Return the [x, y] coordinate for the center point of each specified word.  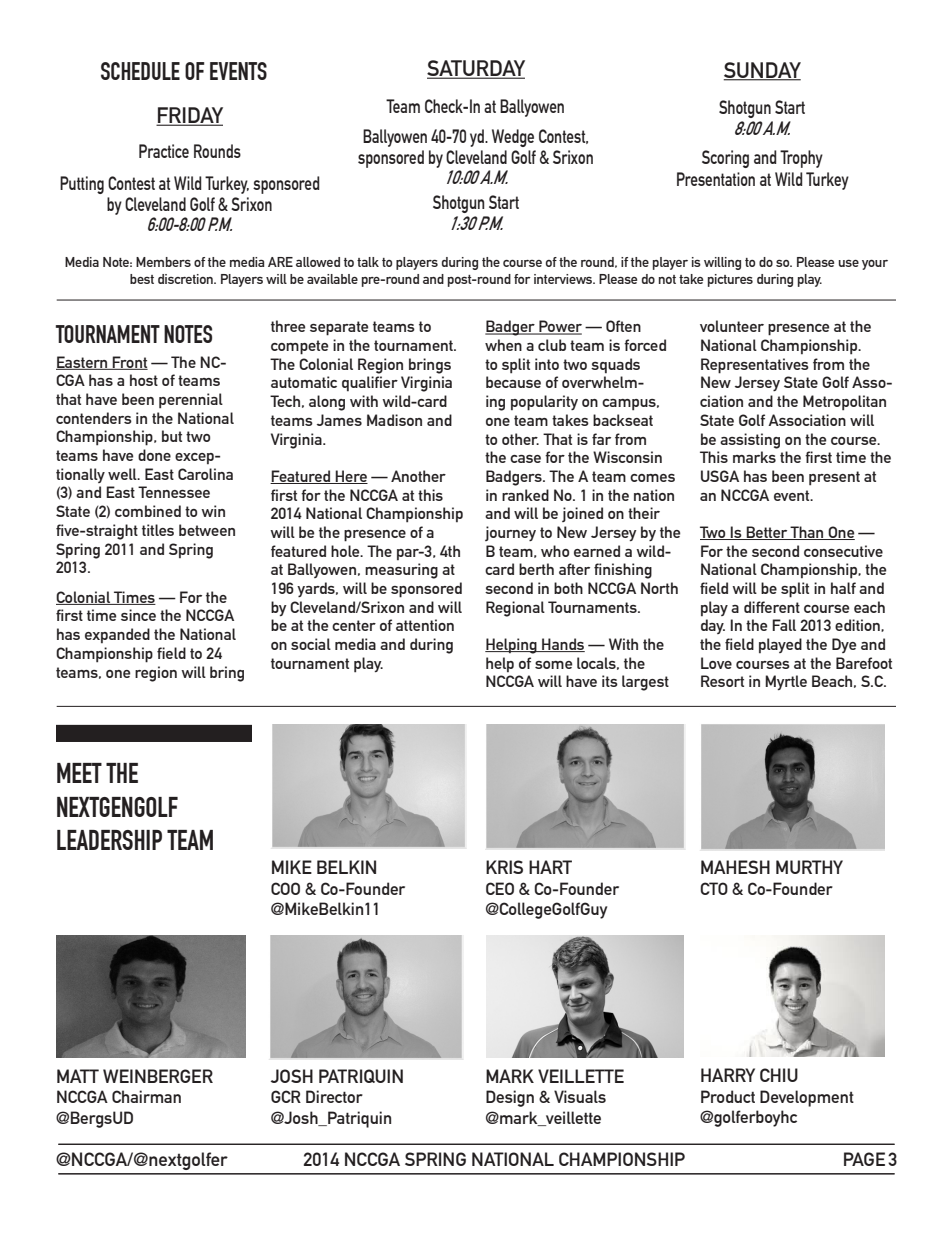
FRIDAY [189, 116]
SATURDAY [476, 69]
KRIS [504, 867]
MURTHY [809, 867]
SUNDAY [762, 71]
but [172, 436]
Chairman [146, 1096]
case [525, 459]
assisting [750, 441]
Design [510, 1098]
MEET [79, 773]
